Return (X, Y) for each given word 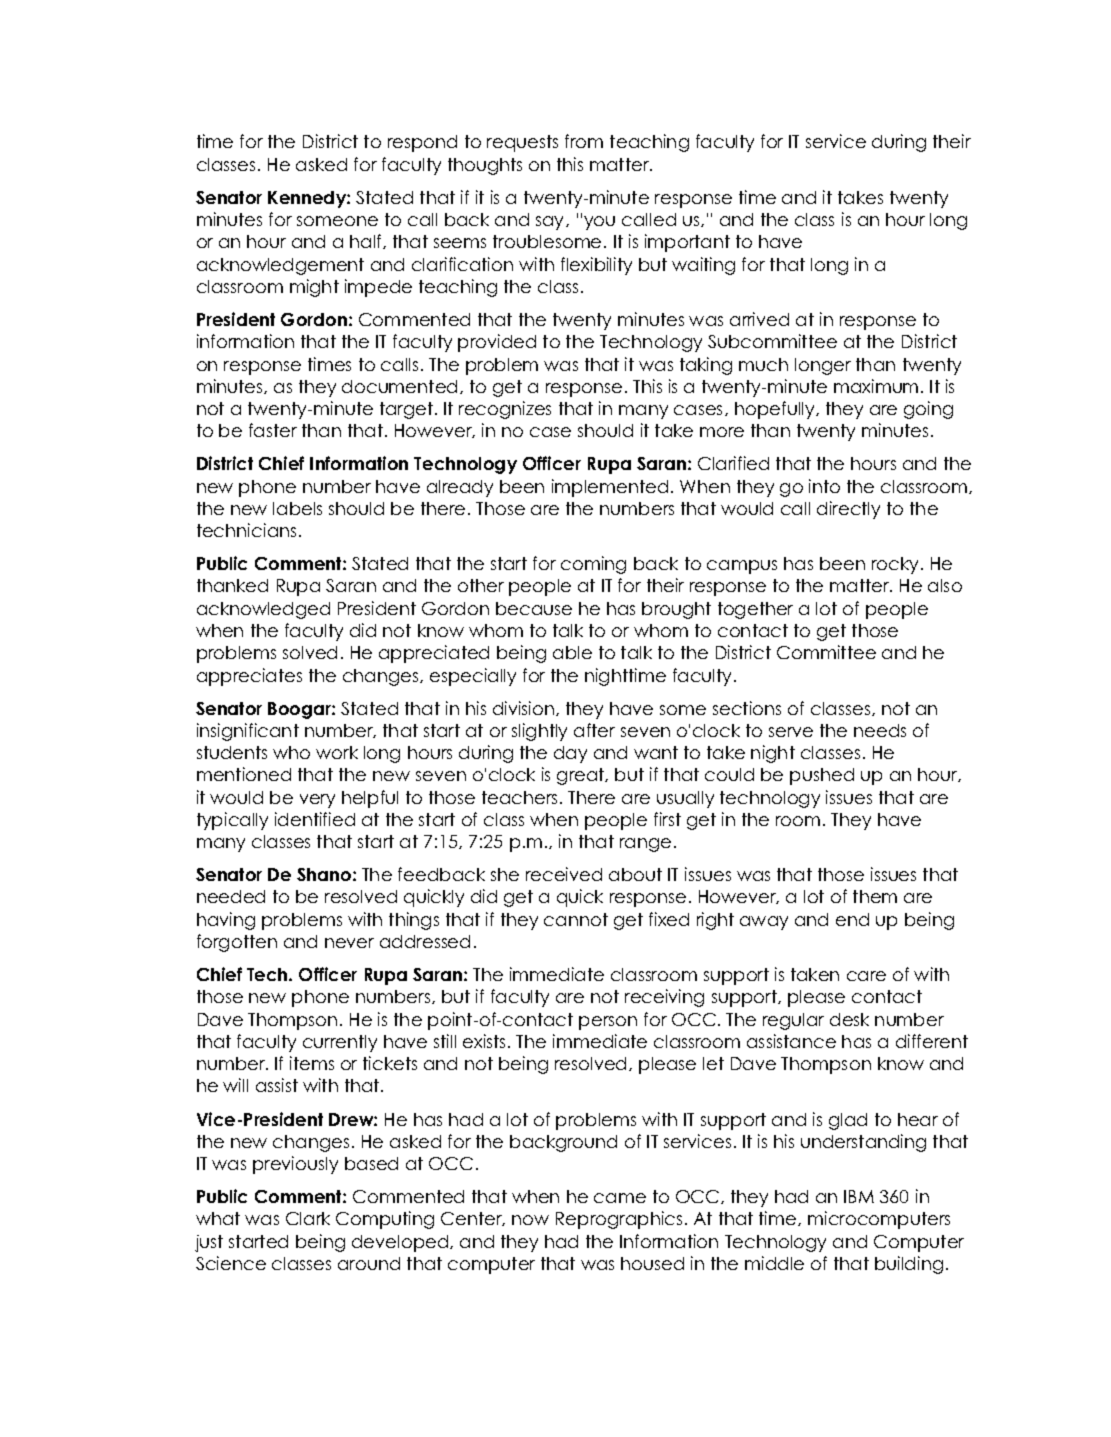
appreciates (249, 677)
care (866, 976)
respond (422, 143)
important (687, 243)
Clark (308, 1218)
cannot (576, 919)
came (620, 1198)
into (824, 486)
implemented (610, 488)
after (594, 730)
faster (273, 430)
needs (880, 730)
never (349, 943)
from (584, 141)
